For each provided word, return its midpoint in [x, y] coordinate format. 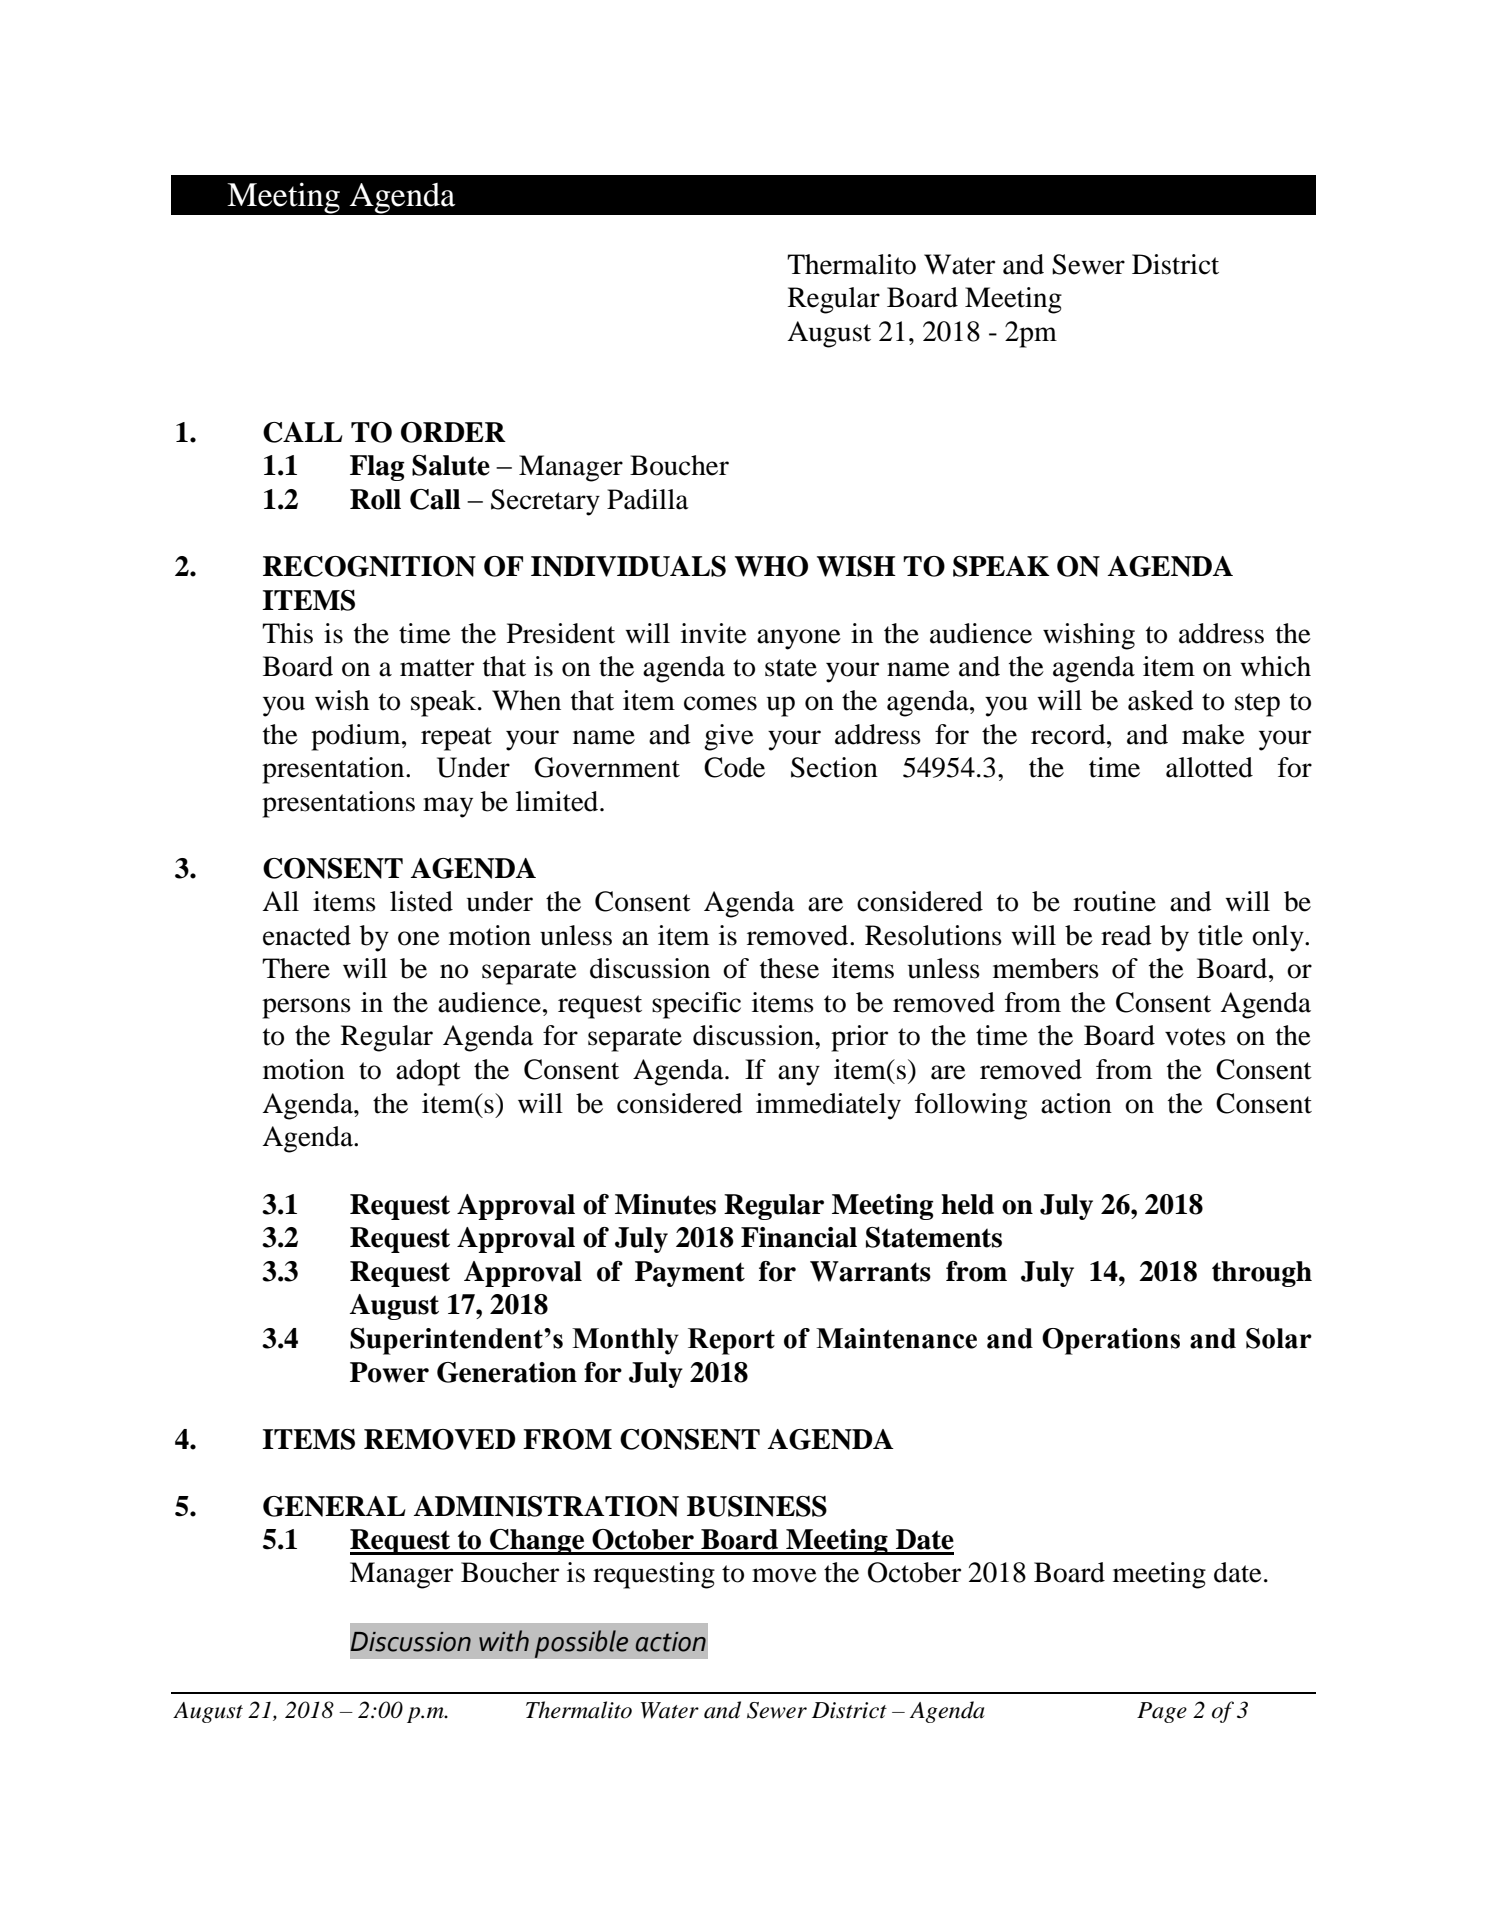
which [1275, 666]
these [789, 968]
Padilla [648, 499]
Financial [799, 1237]
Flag [377, 468]
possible [581, 1644]
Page [1162, 1712]
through [1262, 1274]
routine [1114, 901]
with [504, 1641]
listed [421, 901]
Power [389, 1372]
